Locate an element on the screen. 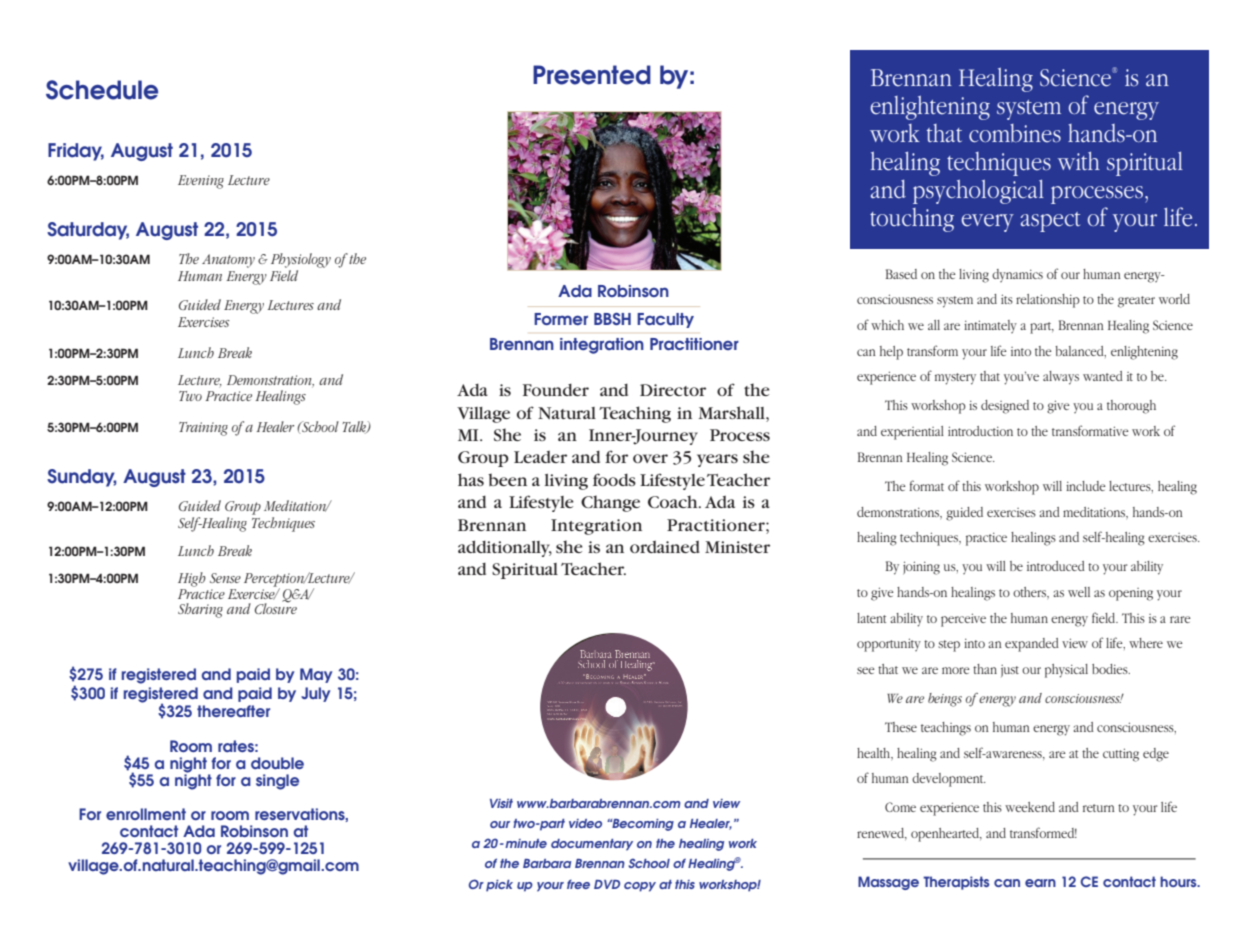 The image size is (1233, 952). Training is located at coordinates (203, 429).
